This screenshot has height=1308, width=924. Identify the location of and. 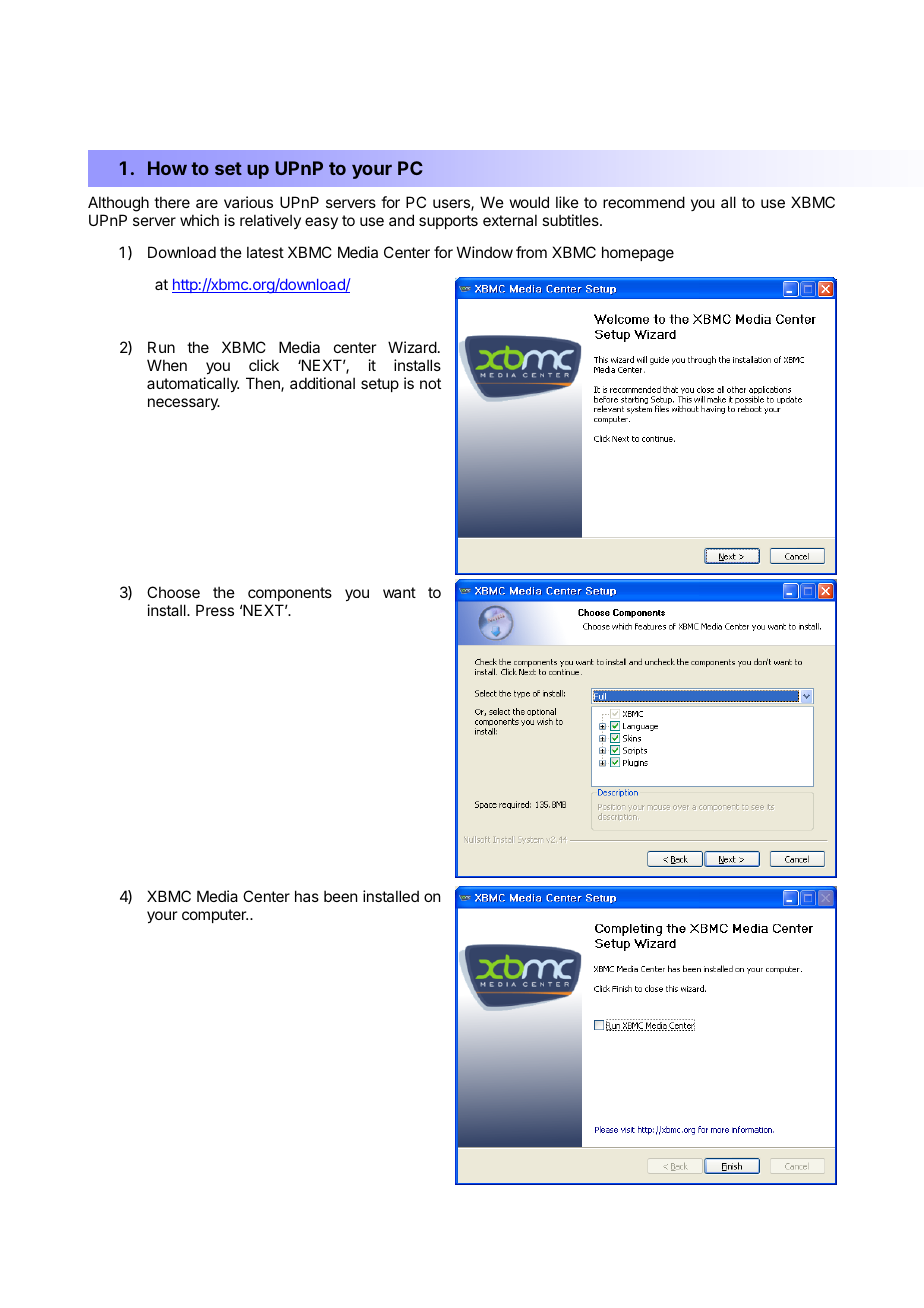
(401, 220).
